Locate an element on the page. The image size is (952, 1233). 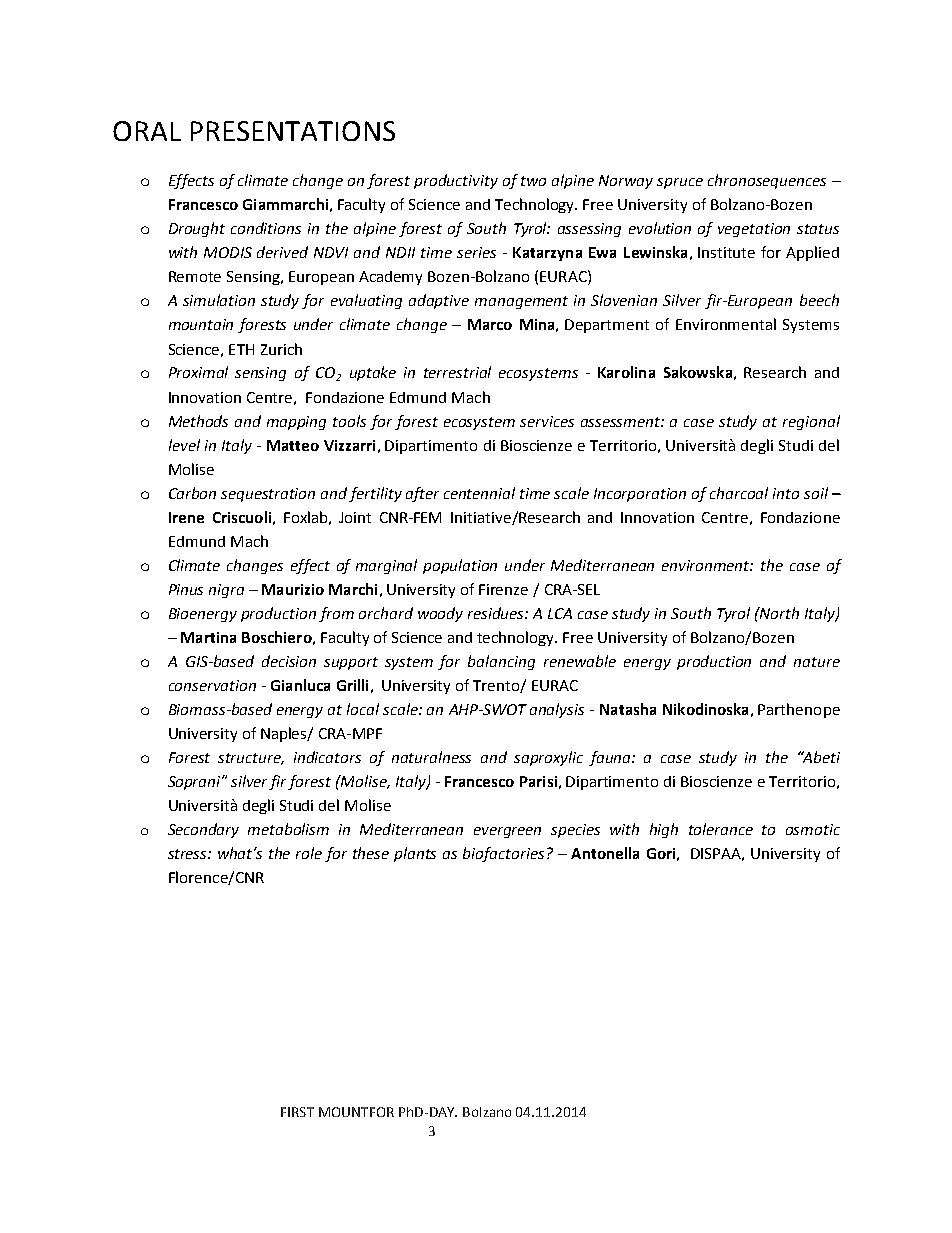
PRESENTATIONS is located at coordinates (293, 131).
